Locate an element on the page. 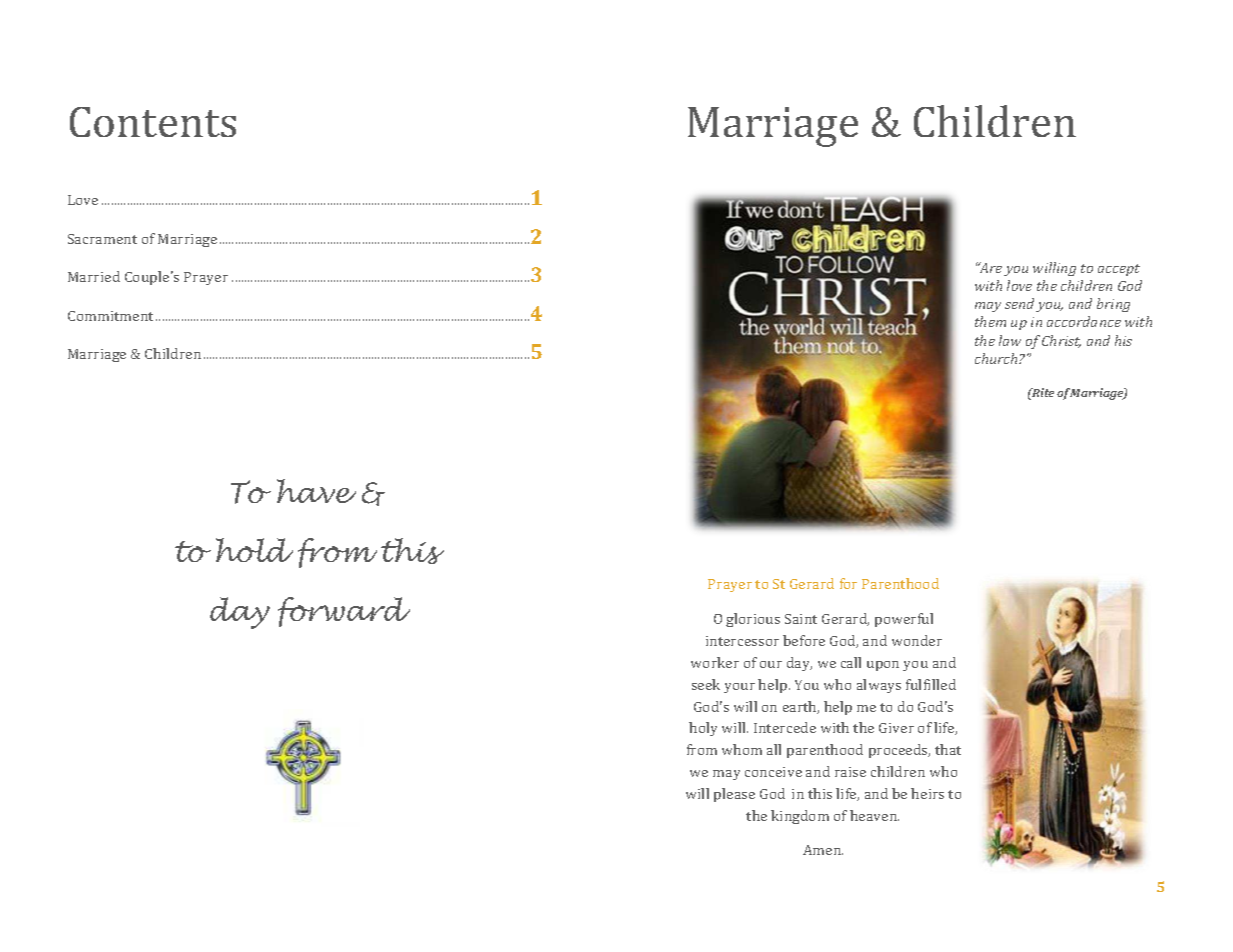 The image size is (1233, 952). send is located at coordinates (1019, 303).
